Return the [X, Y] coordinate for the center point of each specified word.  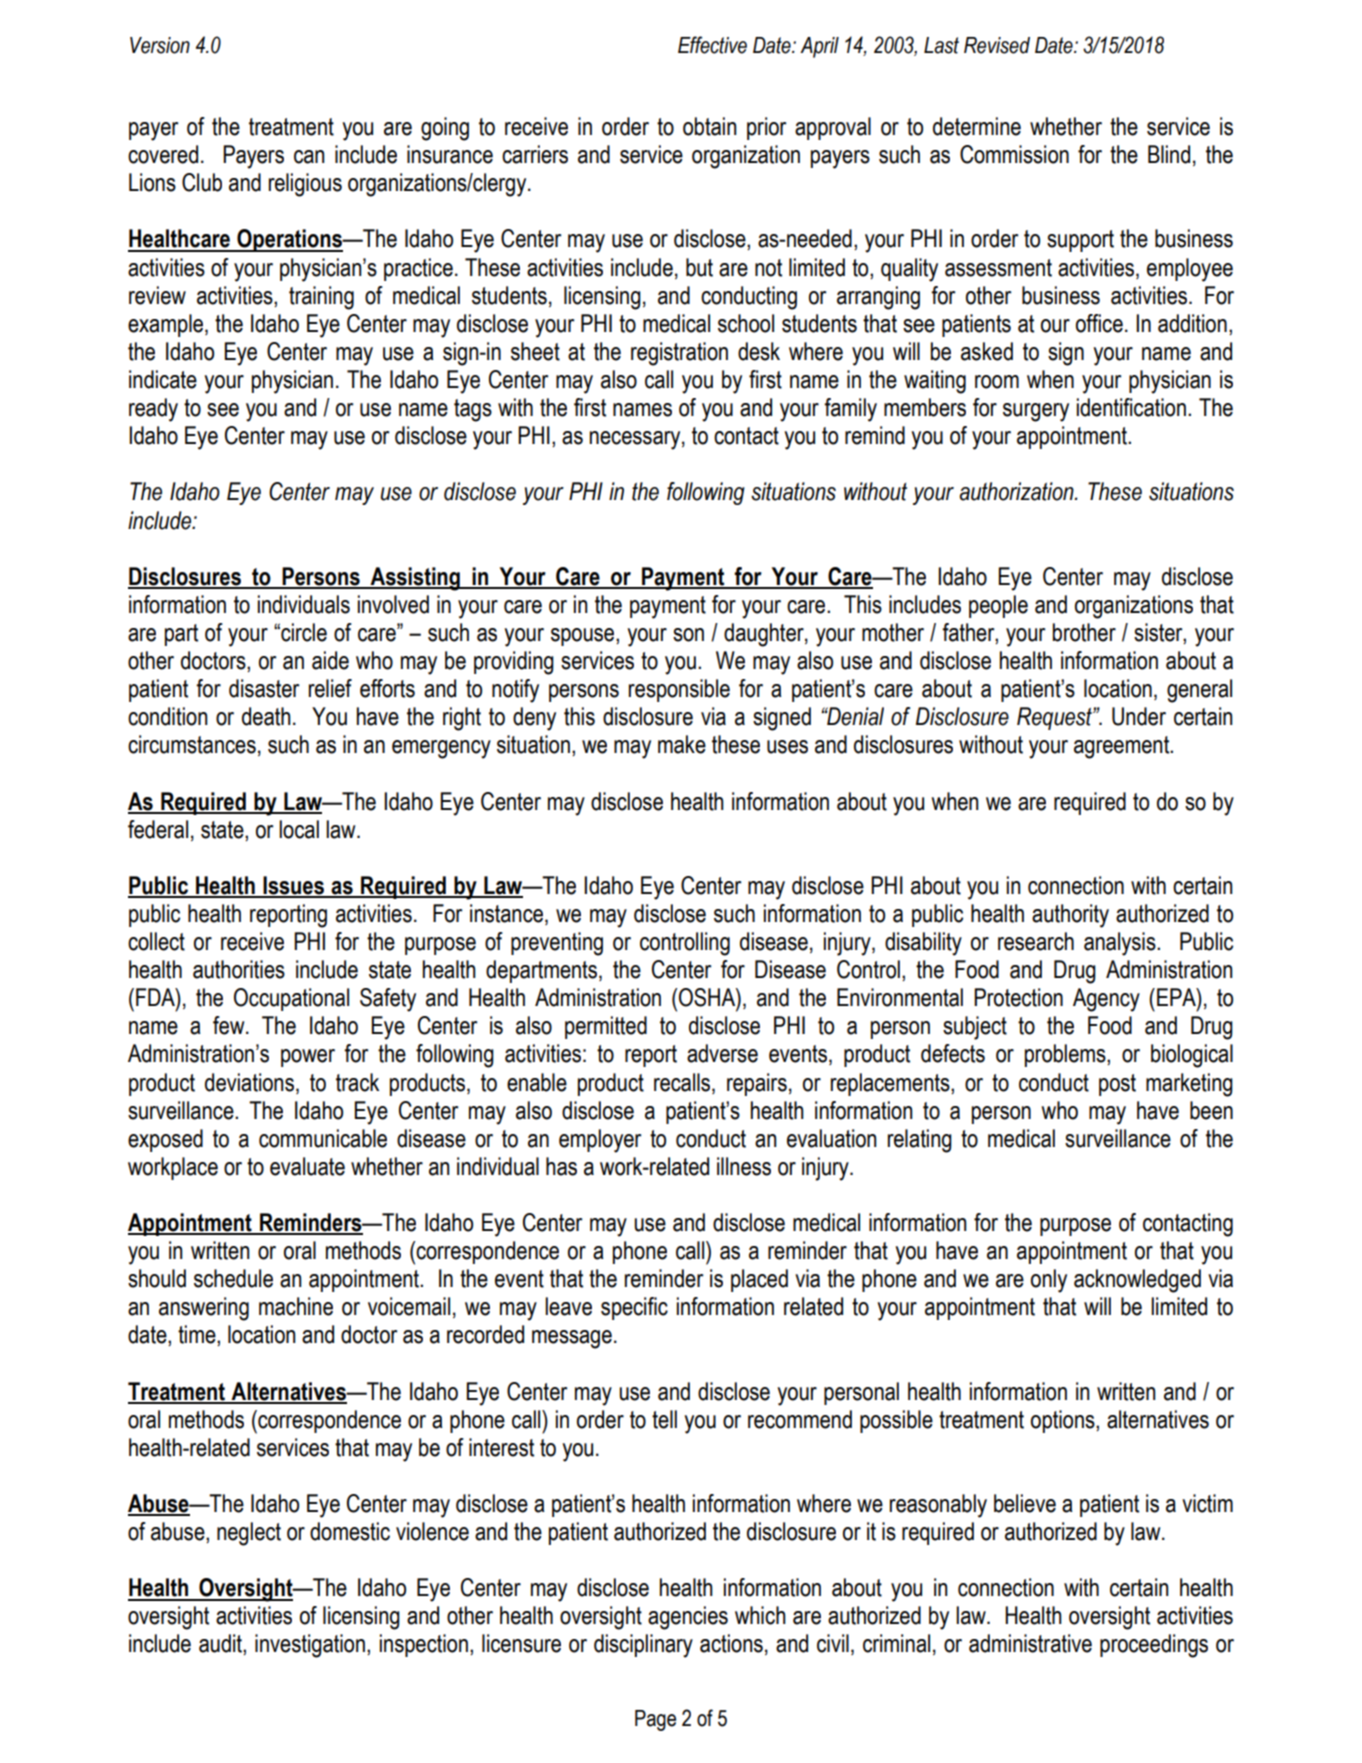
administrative [1030, 1643]
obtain [709, 126]
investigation [310, 1646]
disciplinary [643, 1646]
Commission [1014, 154]
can [309, 157]
